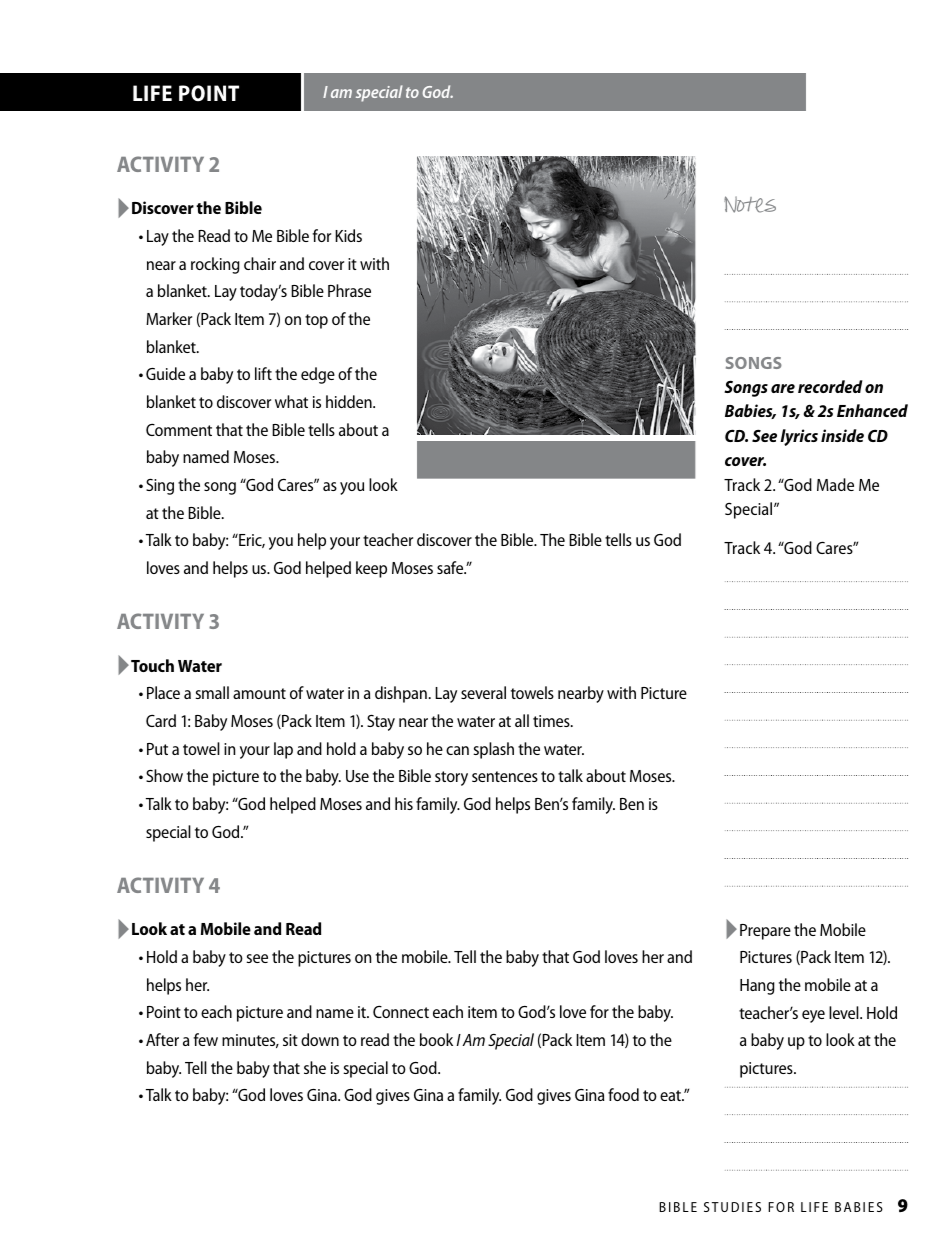  What do you see at coordinates (260, 263) in the document?
I see `chair` at bounding box center [260, 263].
